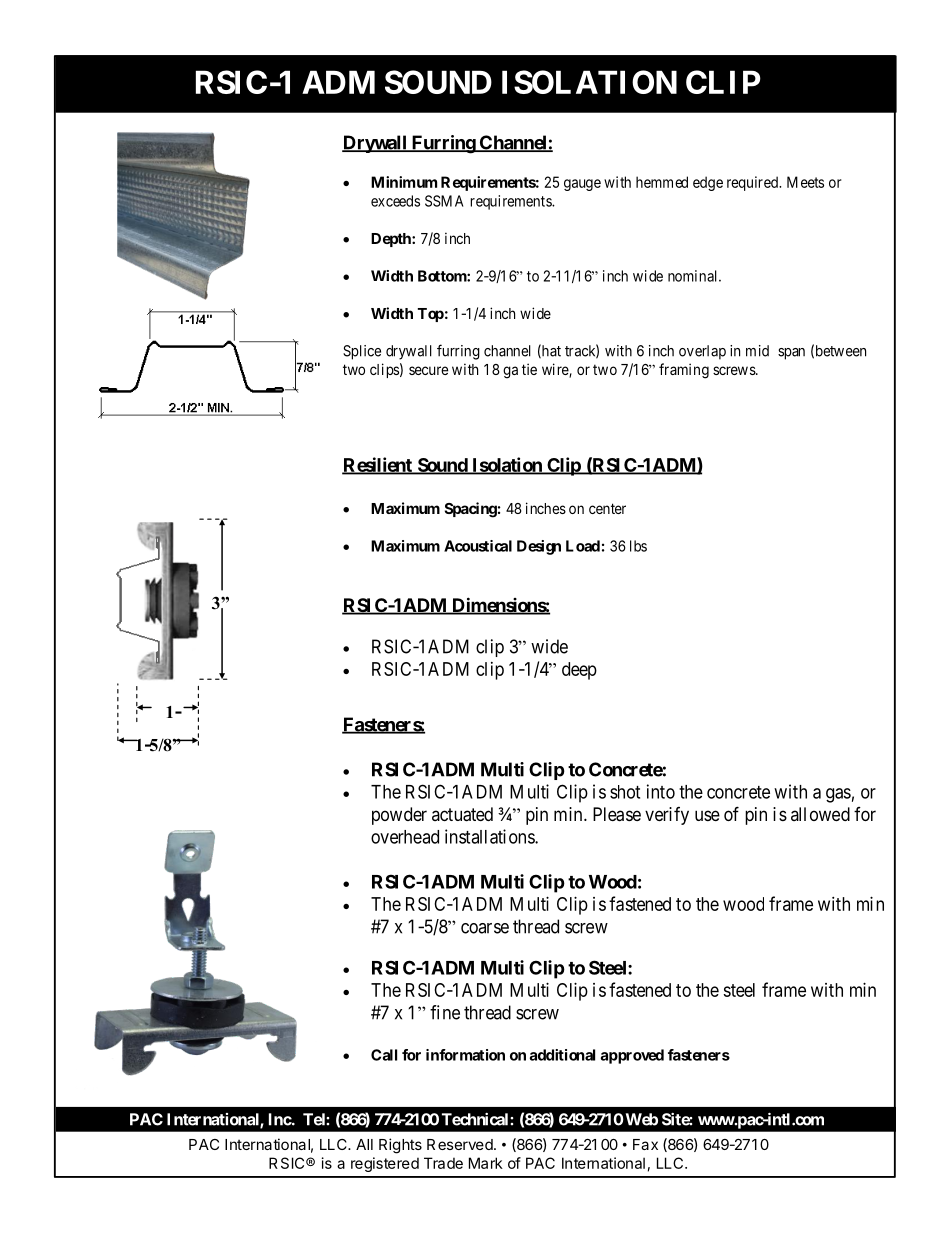 The image size is (952, 1233). What do you see at coordinates (400, 1146) in the image?
I see `Rights` at bounding box center [400, 1146].
